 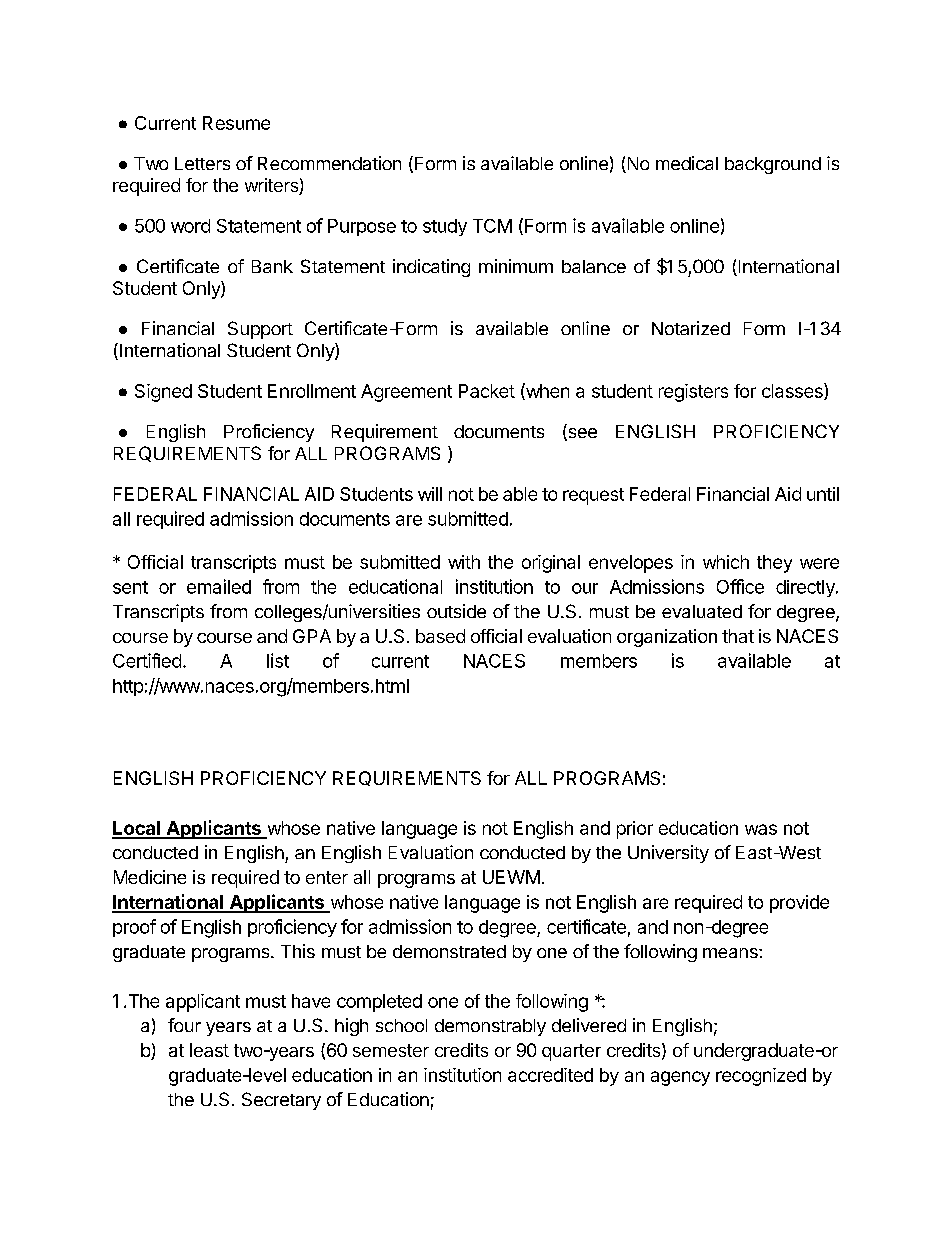 What do you see at coordinates (492, 226) in the document?
I see `TCM` at bounding box center [492, 226].
